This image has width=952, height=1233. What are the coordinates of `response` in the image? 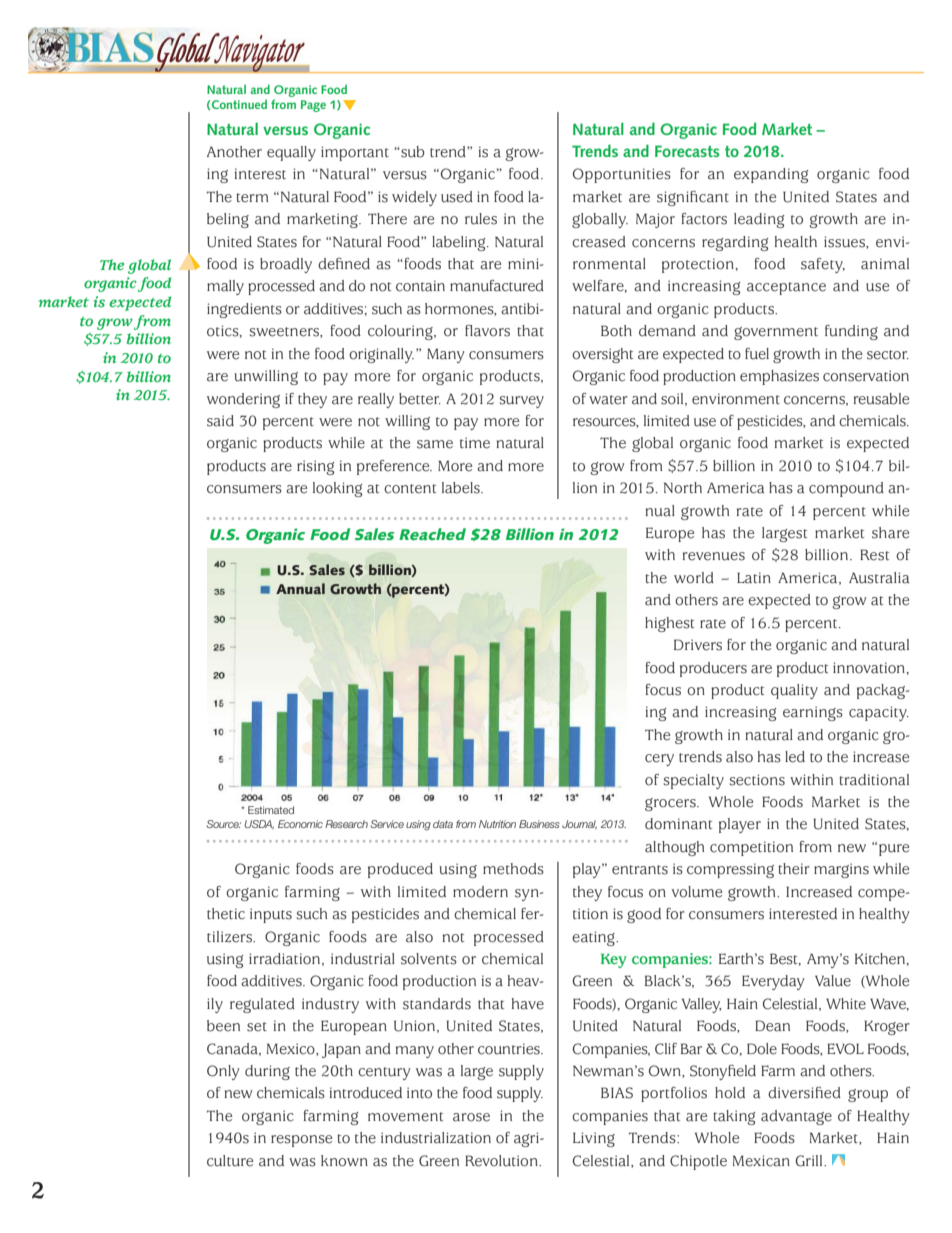 It's located at (301, 1141).
